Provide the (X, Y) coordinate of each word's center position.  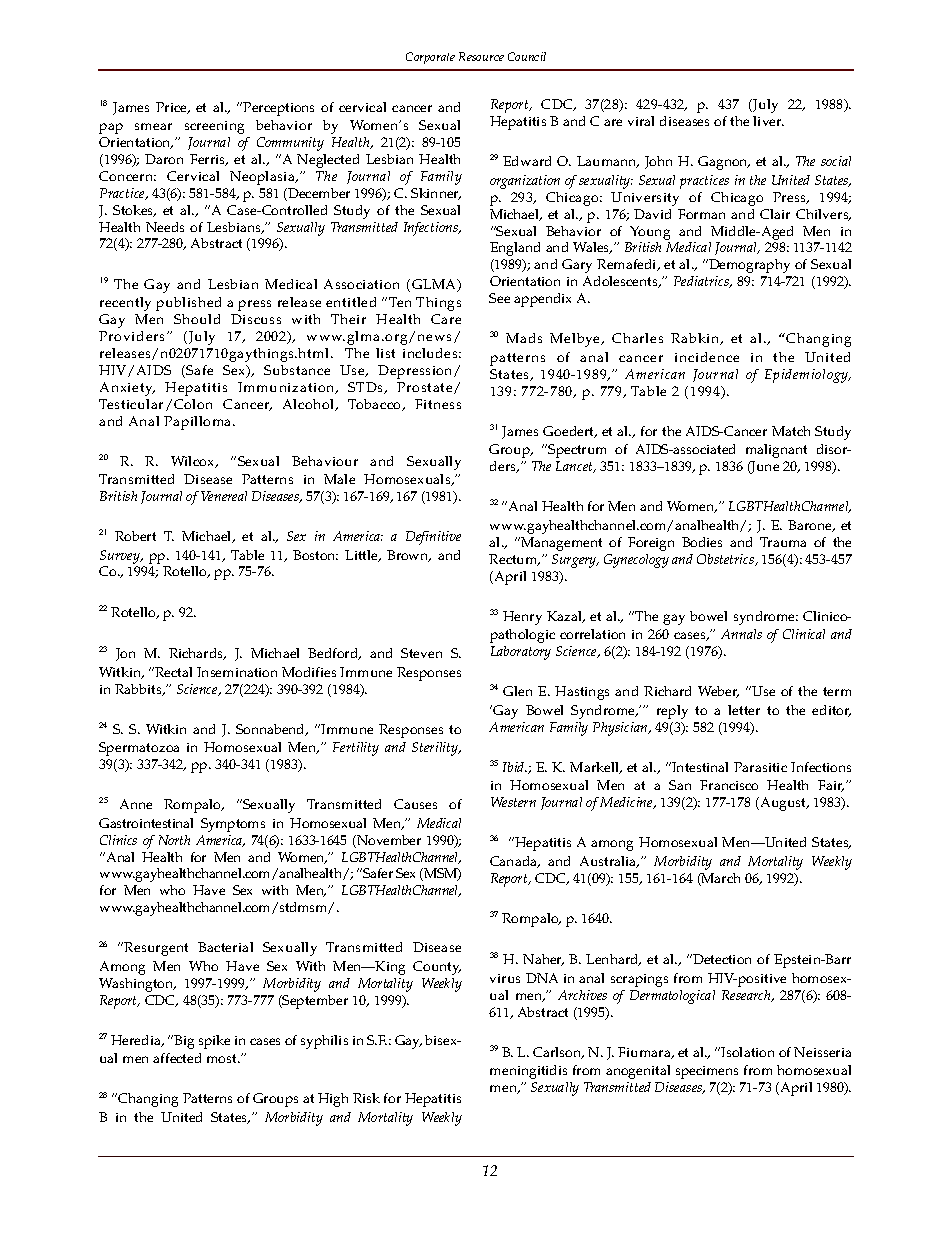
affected (177, 1058)
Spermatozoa (139, 749)
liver (768, 121)
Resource (481, 56)
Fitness (438, 404)
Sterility (436, 749)
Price (172, 108)
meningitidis (528, 1072)
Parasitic (760, 767)
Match (791, 431)
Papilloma (199, 423)
